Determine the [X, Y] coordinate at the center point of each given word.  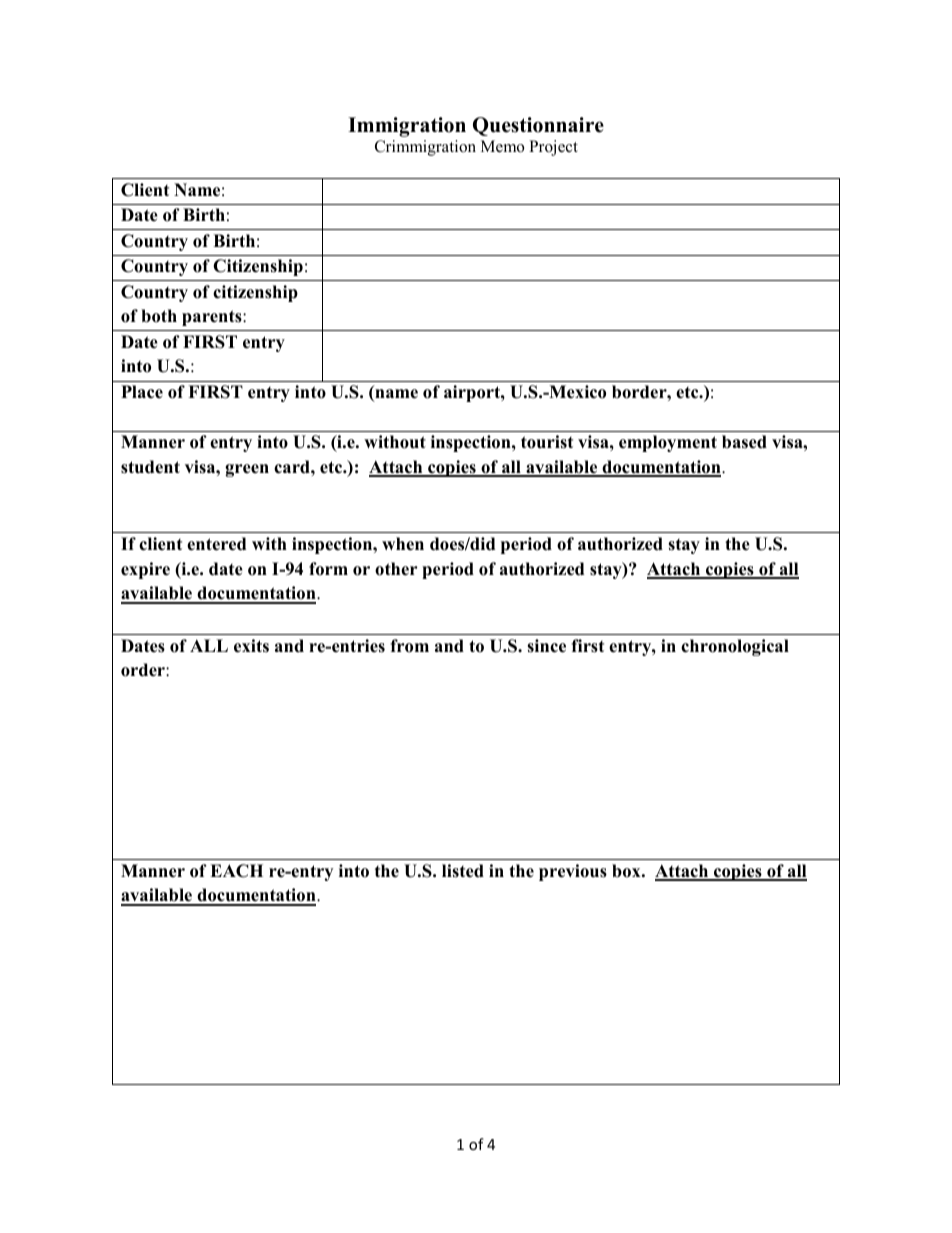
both [159, 316]
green [247, 470]
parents [213, 318]
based [744, 442]
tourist [547, 442]
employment [668, 443]
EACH [236, 871]
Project [553, 148]
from [409, 646]
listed [463, 871]
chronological [735, 647]
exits [251, 646]
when [403, 544]
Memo [502, 146]
